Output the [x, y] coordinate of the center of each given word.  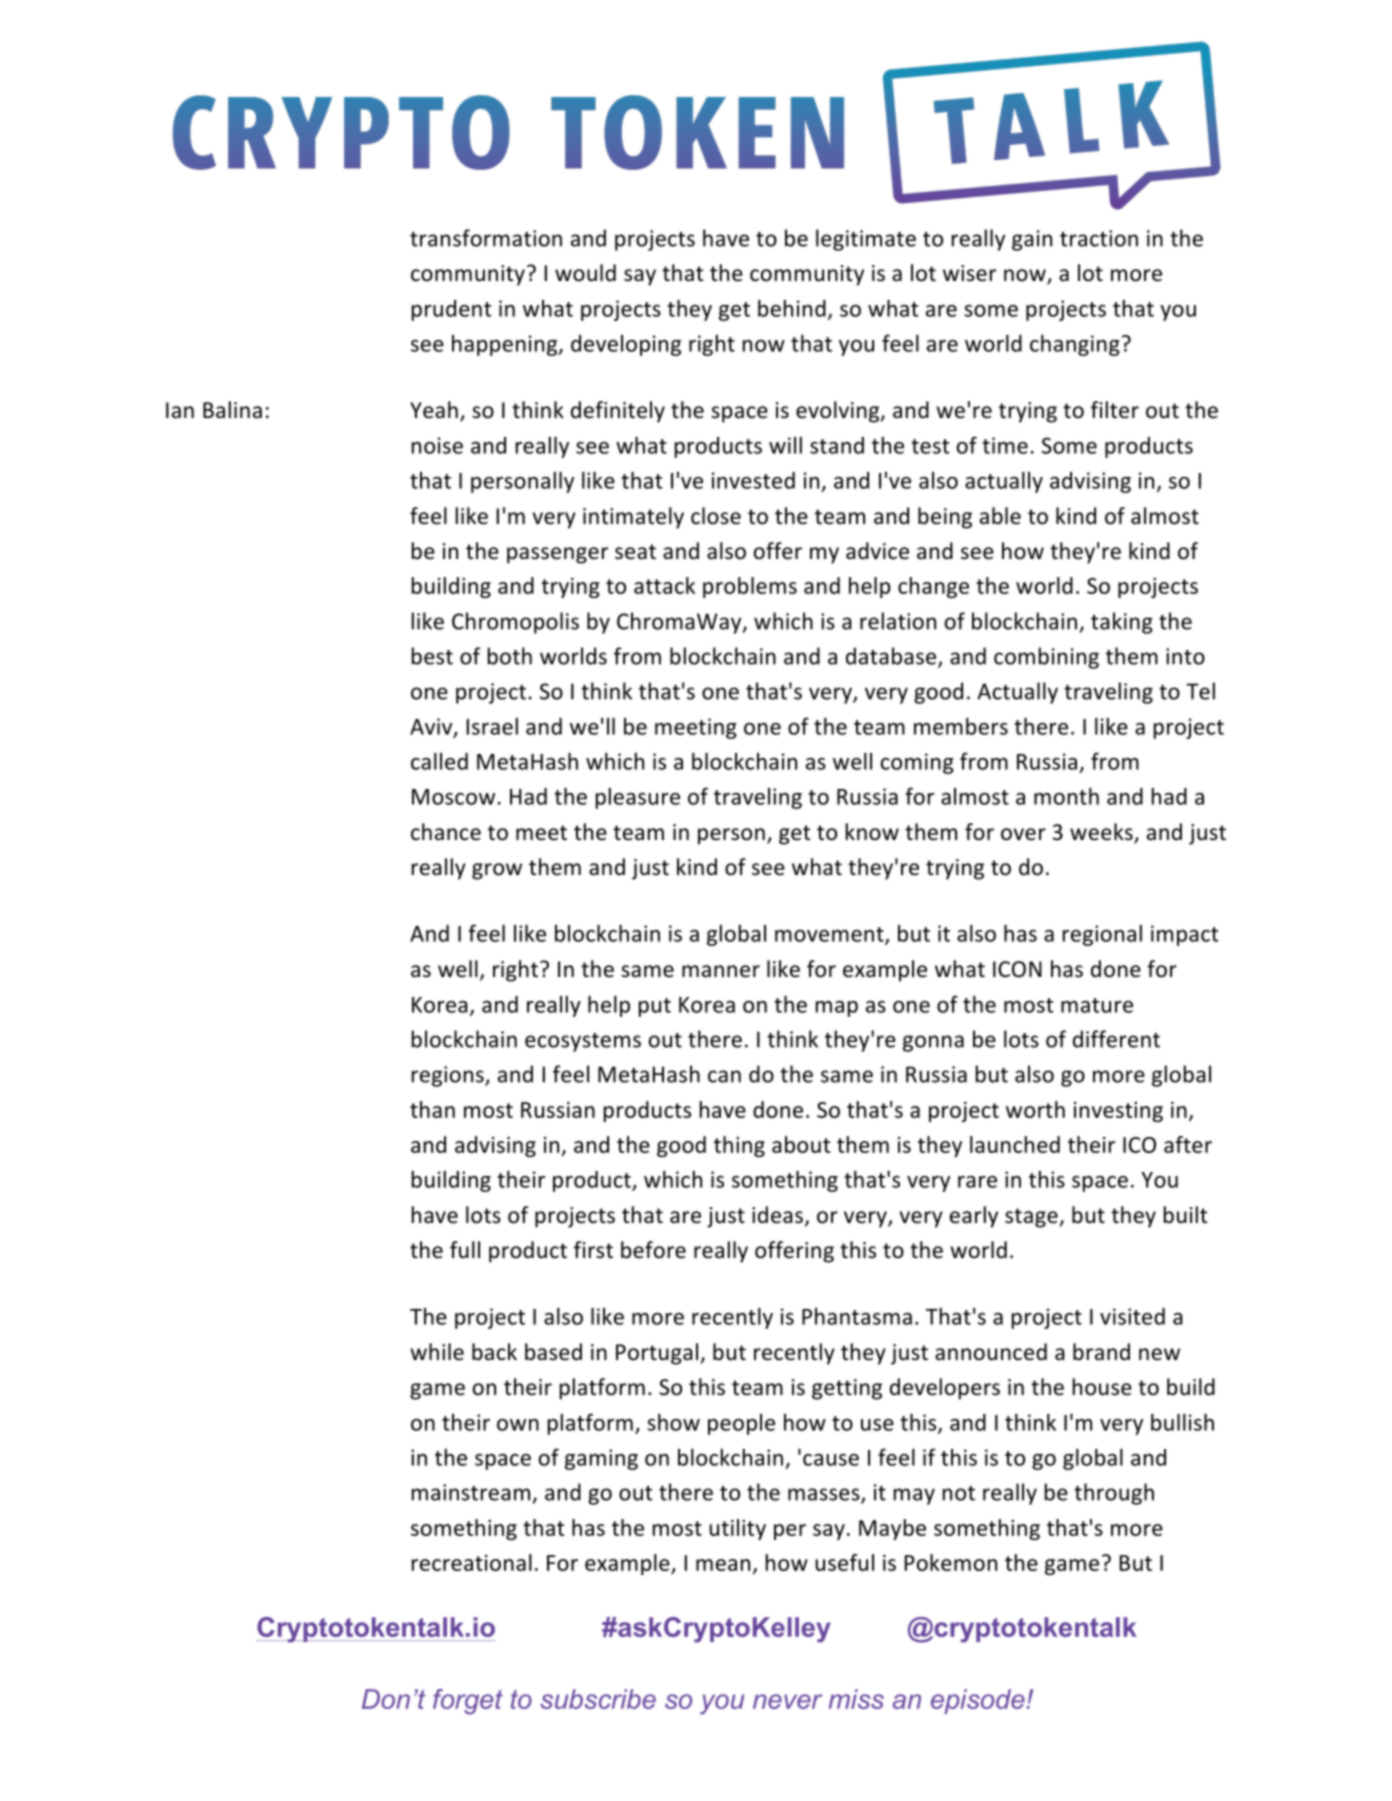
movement [830, 935]
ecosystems [583, 1042]
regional [1102, 935]
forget [468, 1702]
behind [792, 308]
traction [1099, 238]
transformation [486, 238]
